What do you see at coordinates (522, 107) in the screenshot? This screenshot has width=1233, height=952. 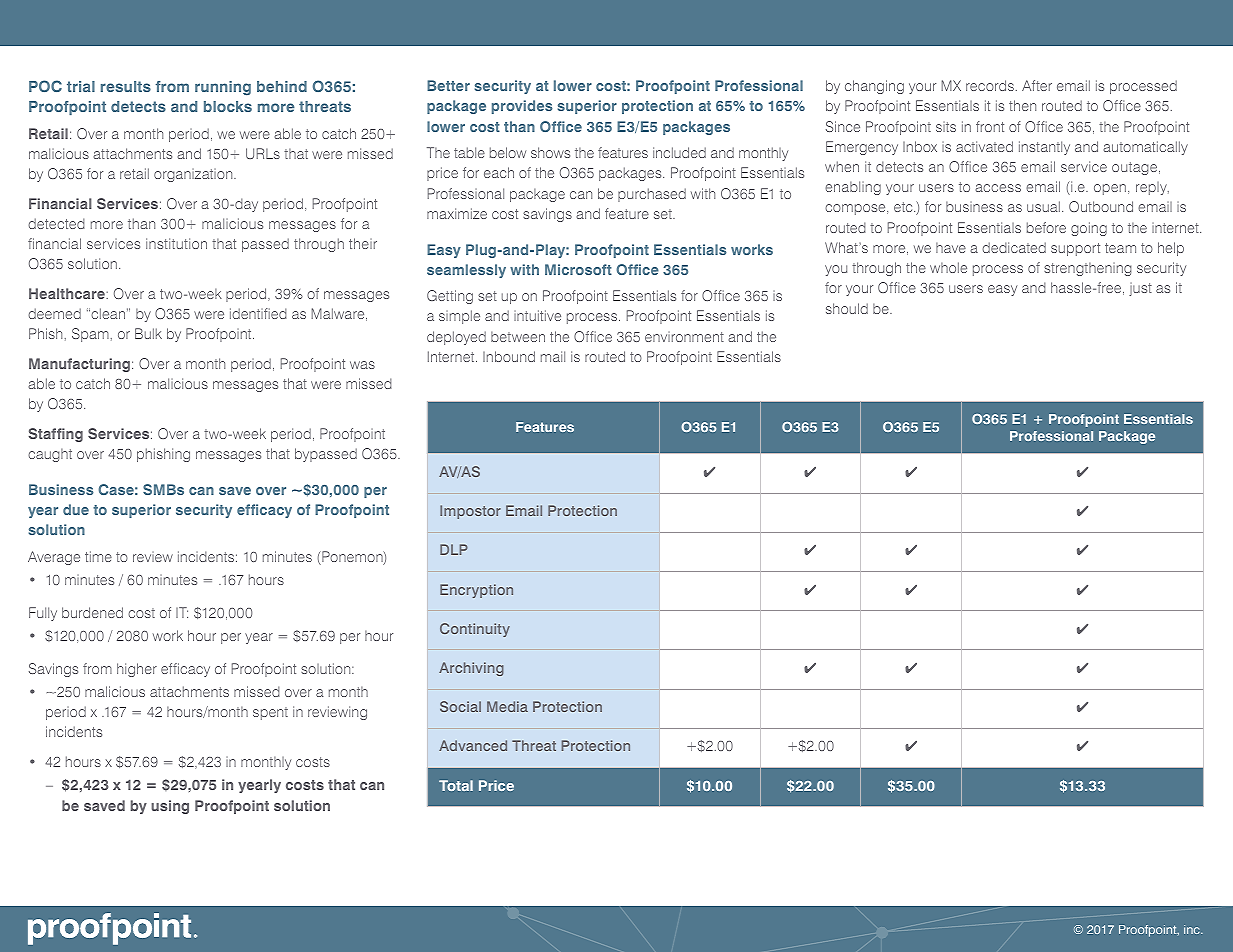 I see `provides` at bounding box center [522, 107].
